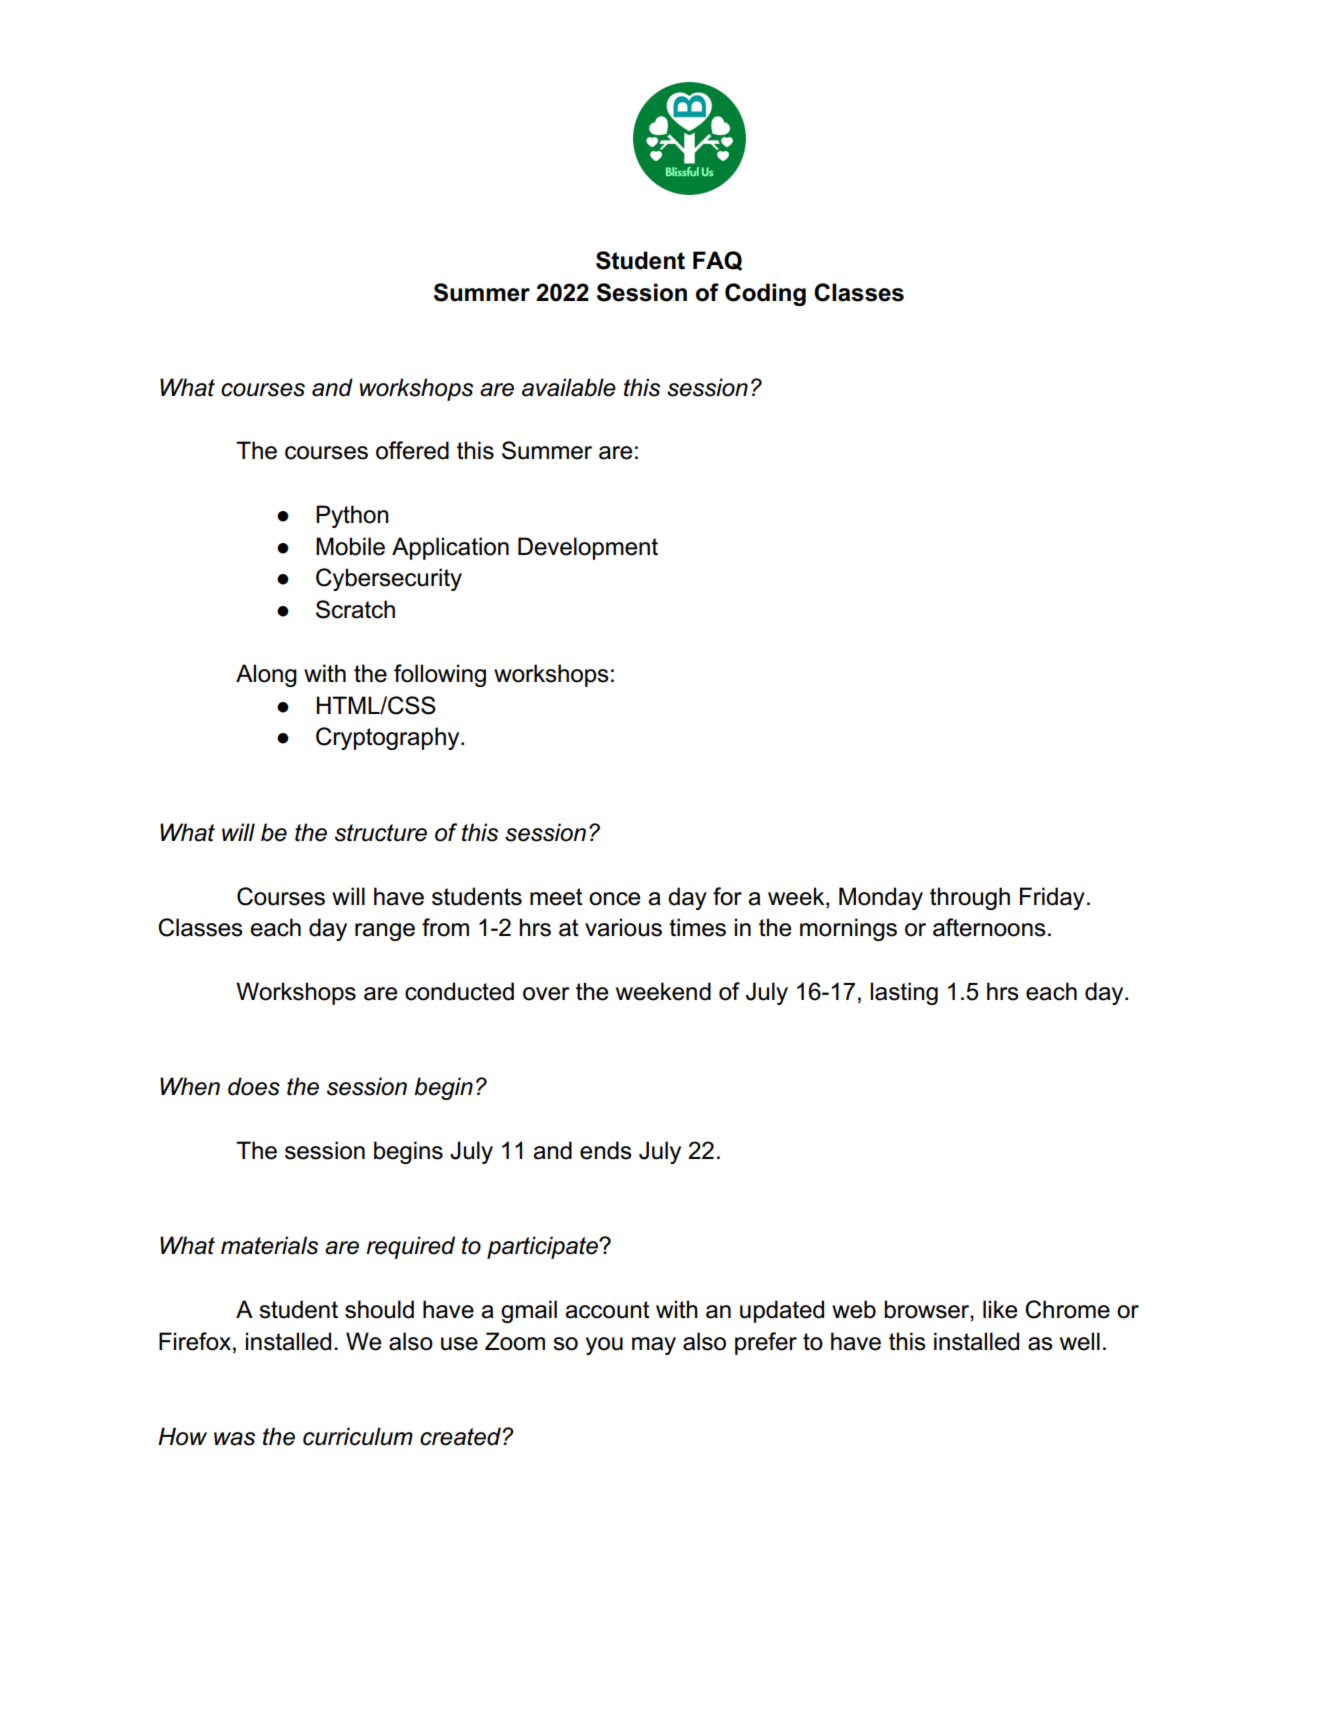 The image size is (1337, 1731). I want to click on FAQ, so click(717, 261).
